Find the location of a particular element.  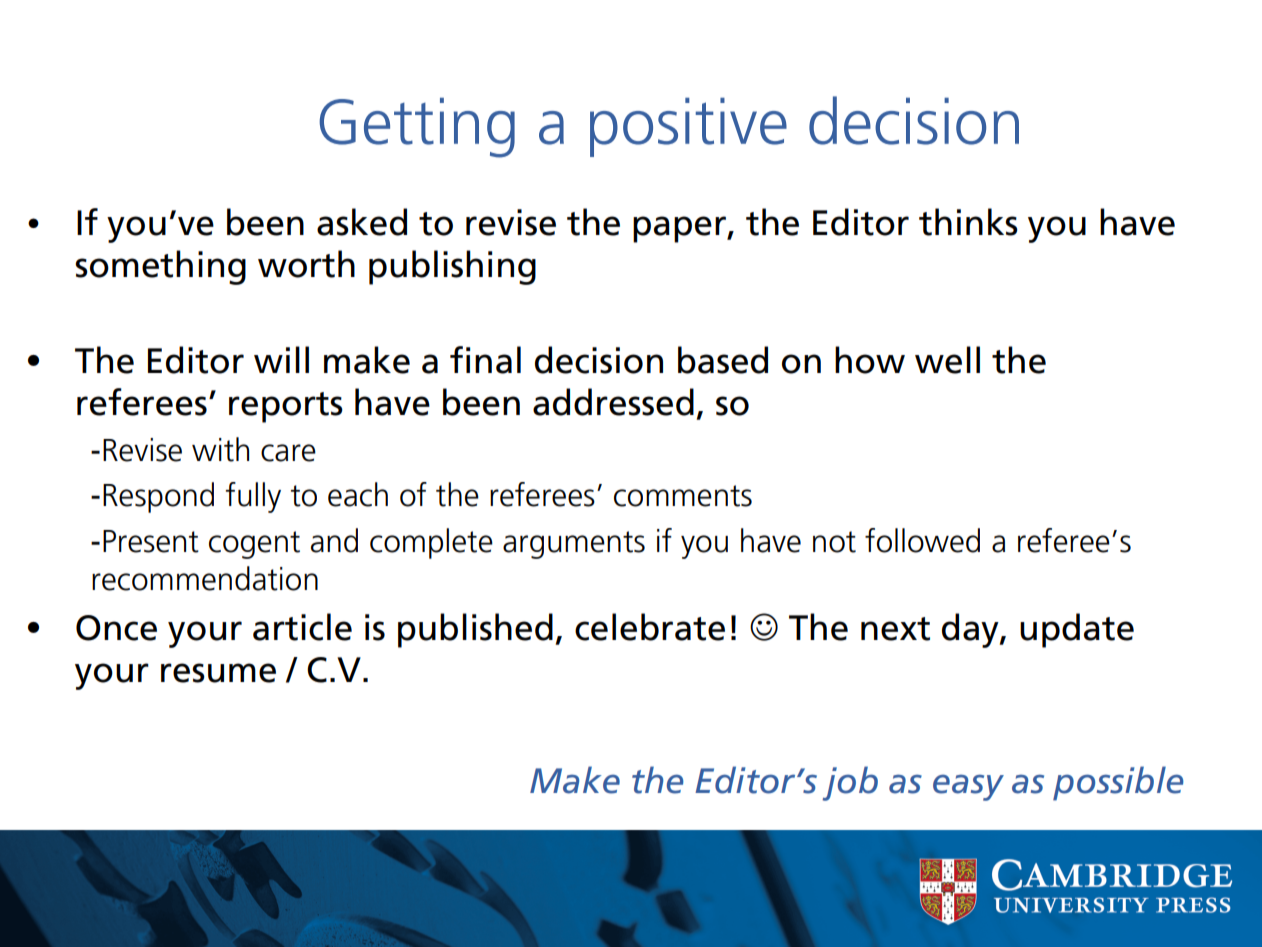

Getting is located at coordinates (417, 128).
